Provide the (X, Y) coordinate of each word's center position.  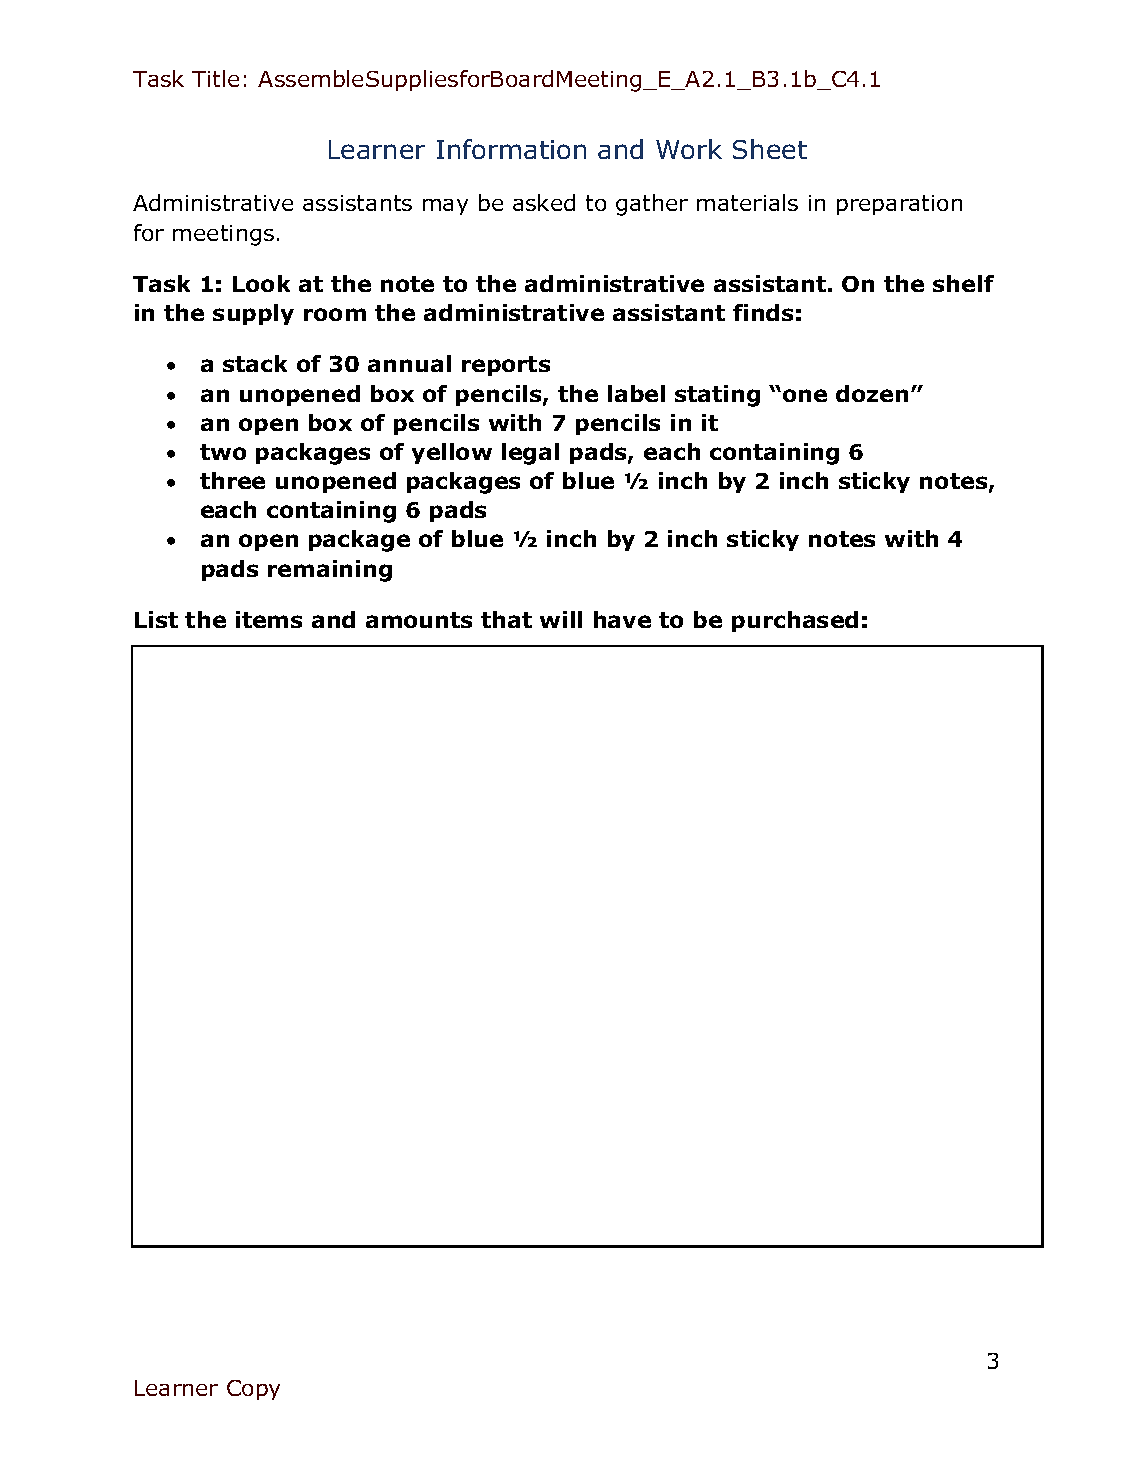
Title (215, 78)
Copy (253, 1390)
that (506, 619)
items (269, 619)
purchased (795, 621)
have (622, 619)
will (561, 619)
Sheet (770, 149)
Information (511, 149)
